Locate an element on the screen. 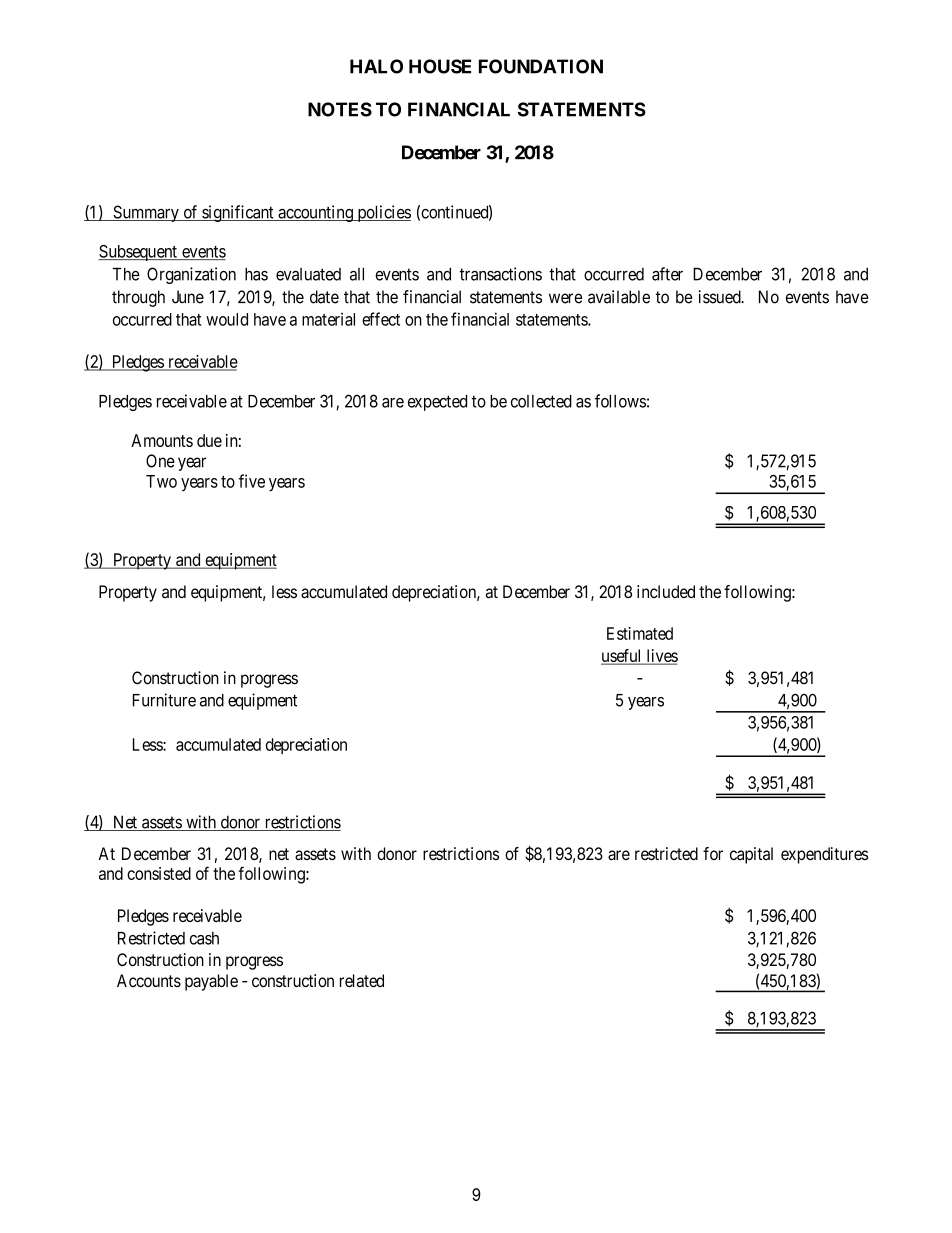 Image resolution: width=952 pixels, height=1233 pixels. included is located at coordinates (666, 591).
